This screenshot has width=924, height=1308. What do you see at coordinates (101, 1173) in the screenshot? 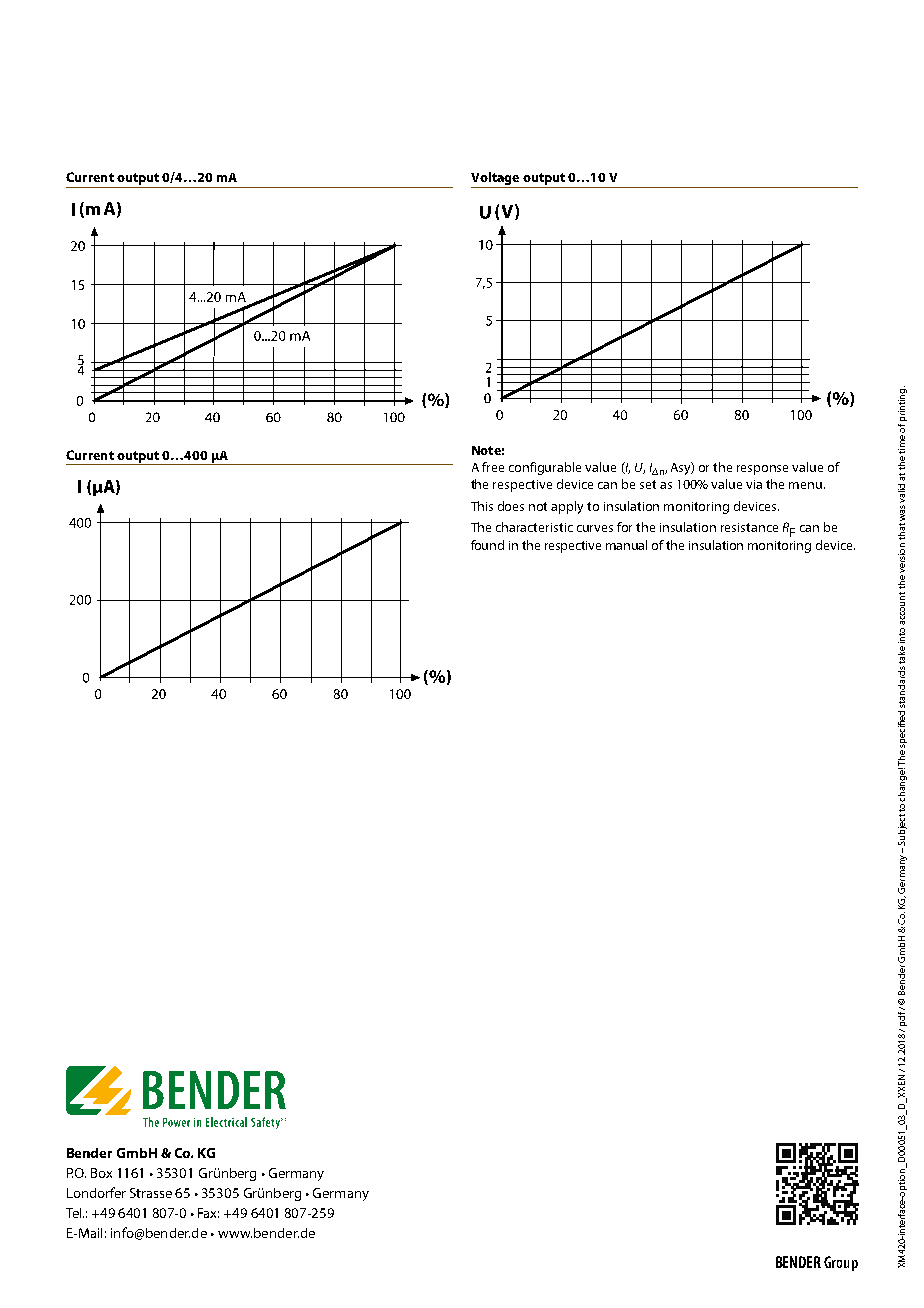
I see `Box` at bounding box center [101, 1173].
